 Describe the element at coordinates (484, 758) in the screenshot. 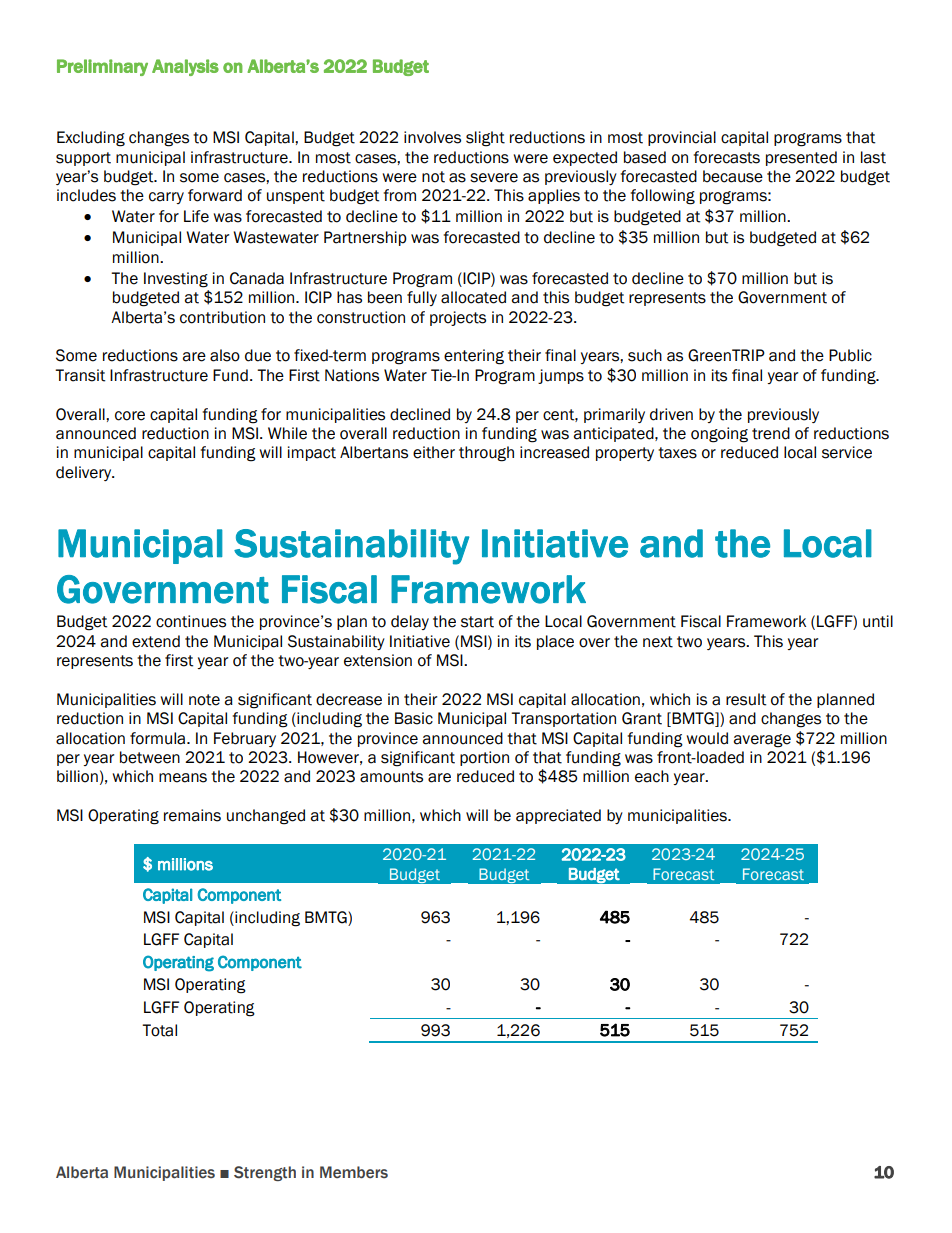

I see `portion` at that location.
